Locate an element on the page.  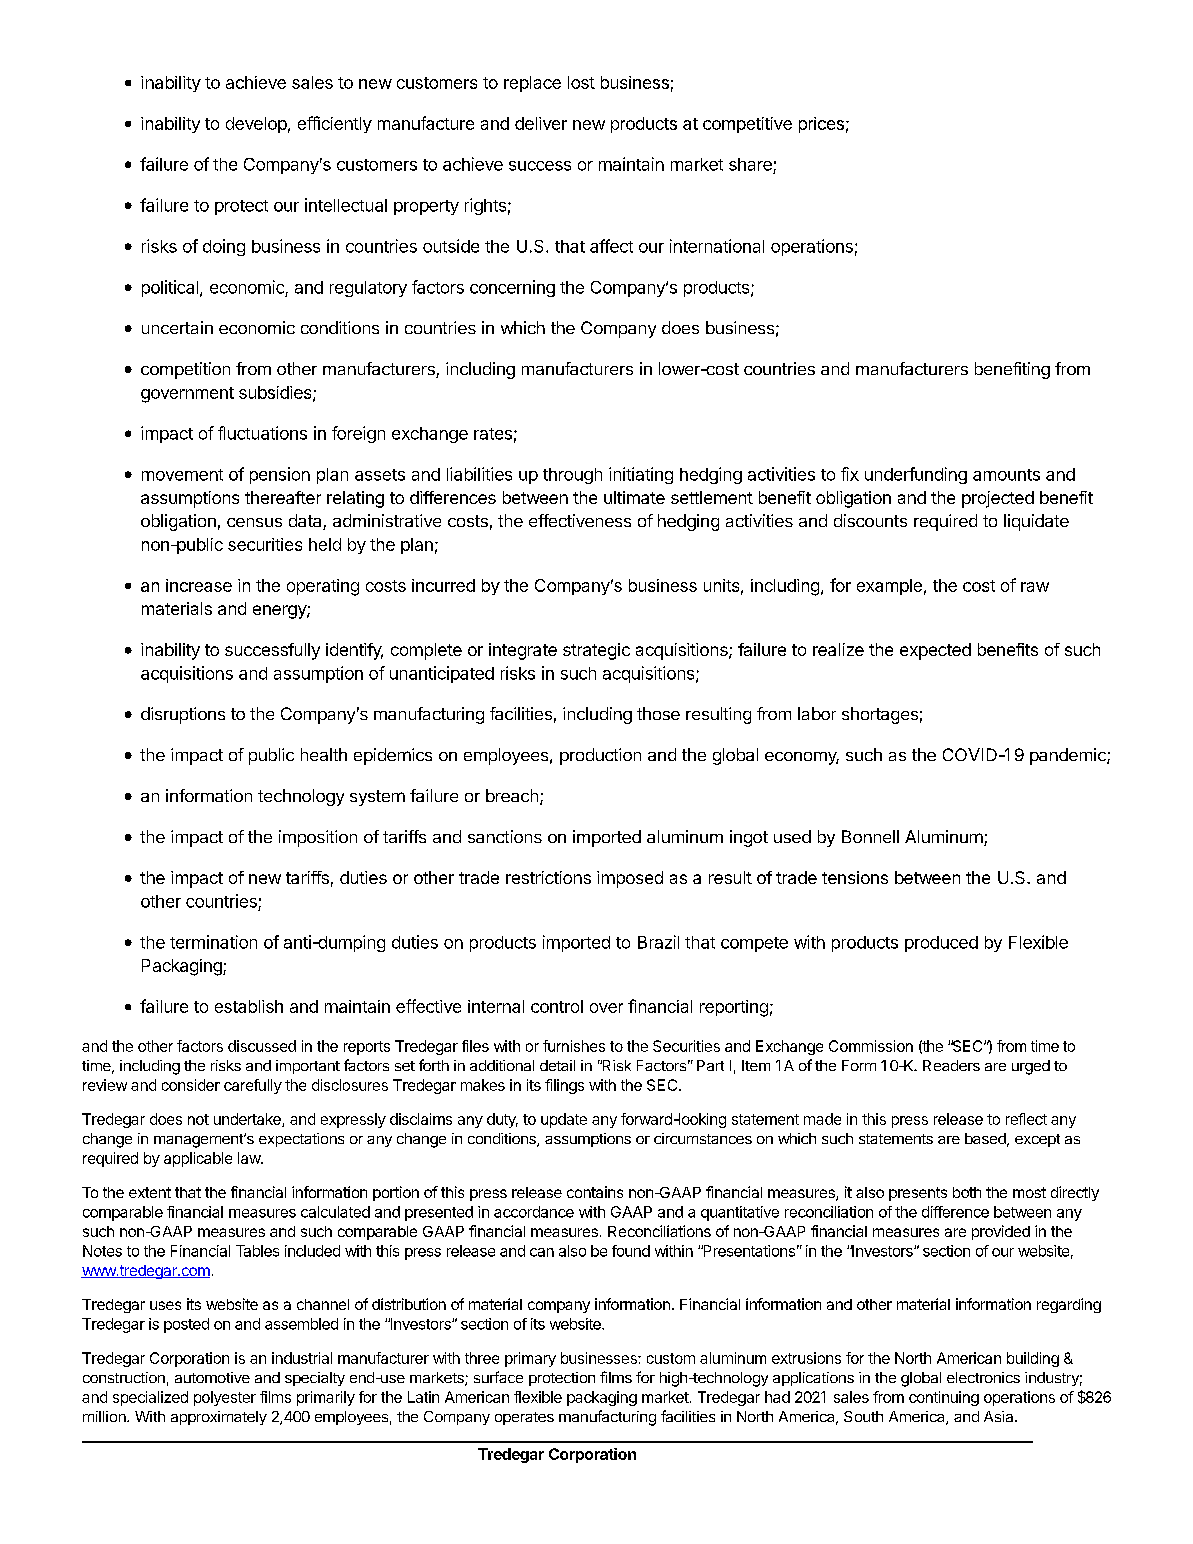
automotive is located at coordinates (212, 1377).
